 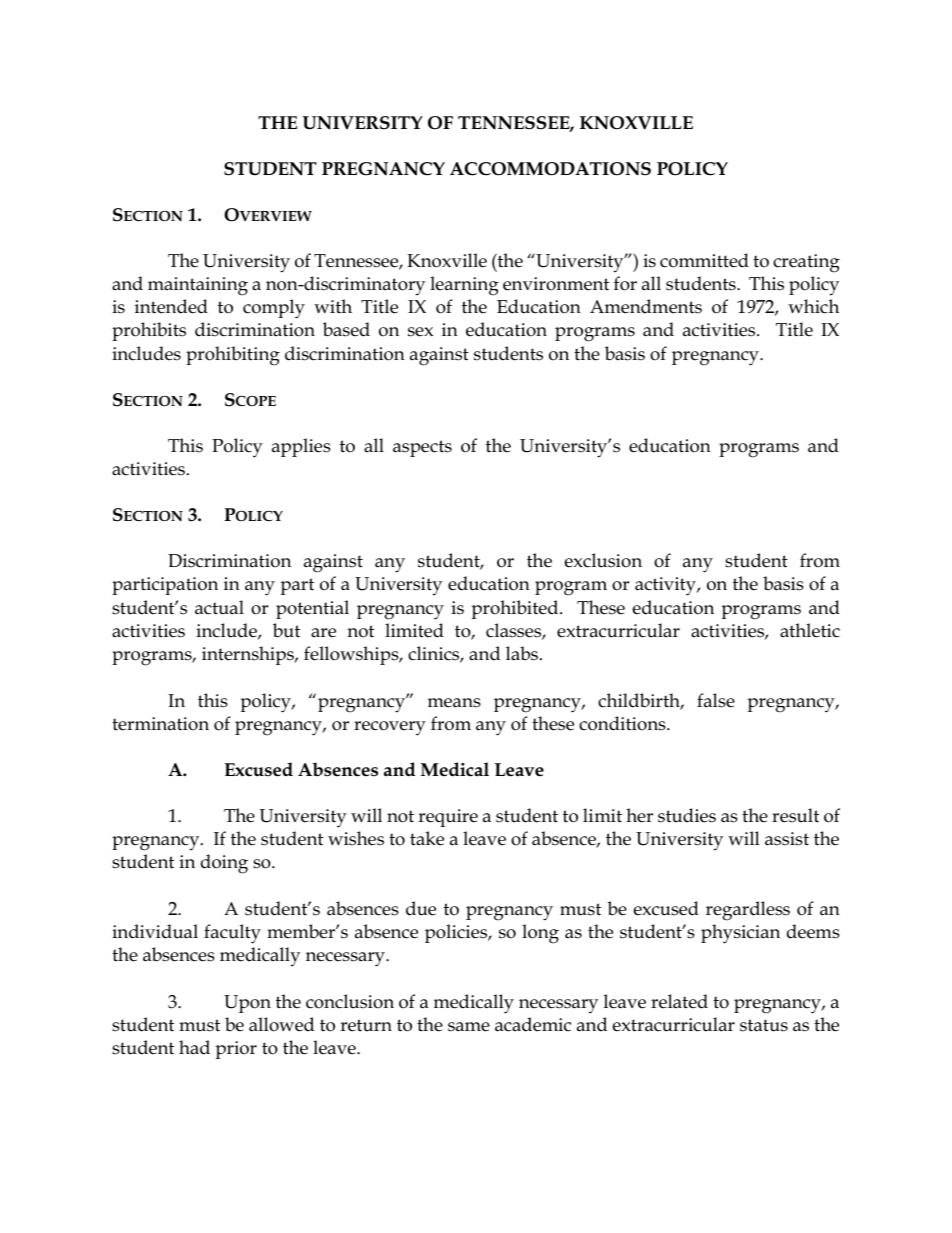 I want to click on activity, so click(x=666, y=586).
